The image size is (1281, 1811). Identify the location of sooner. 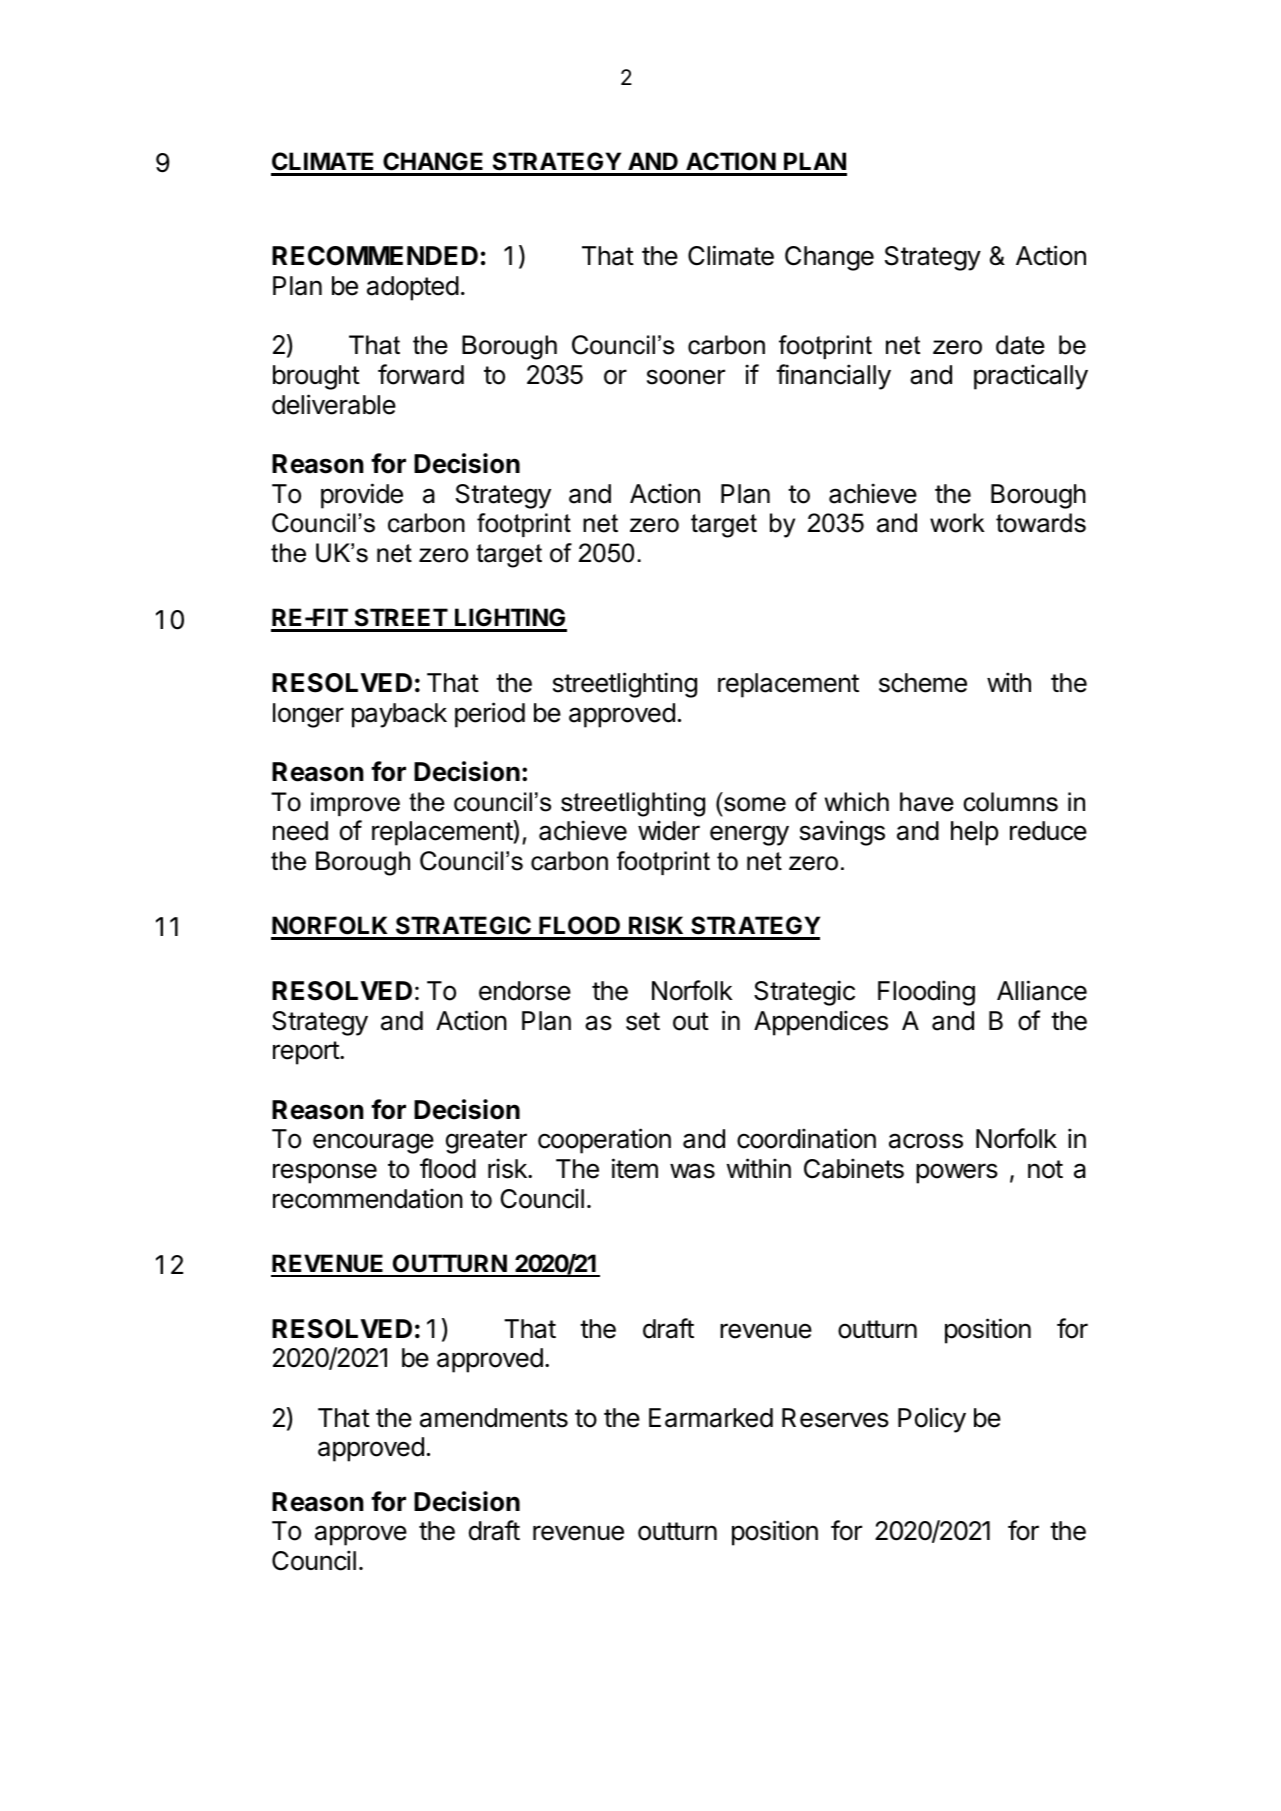
(686, 377).
